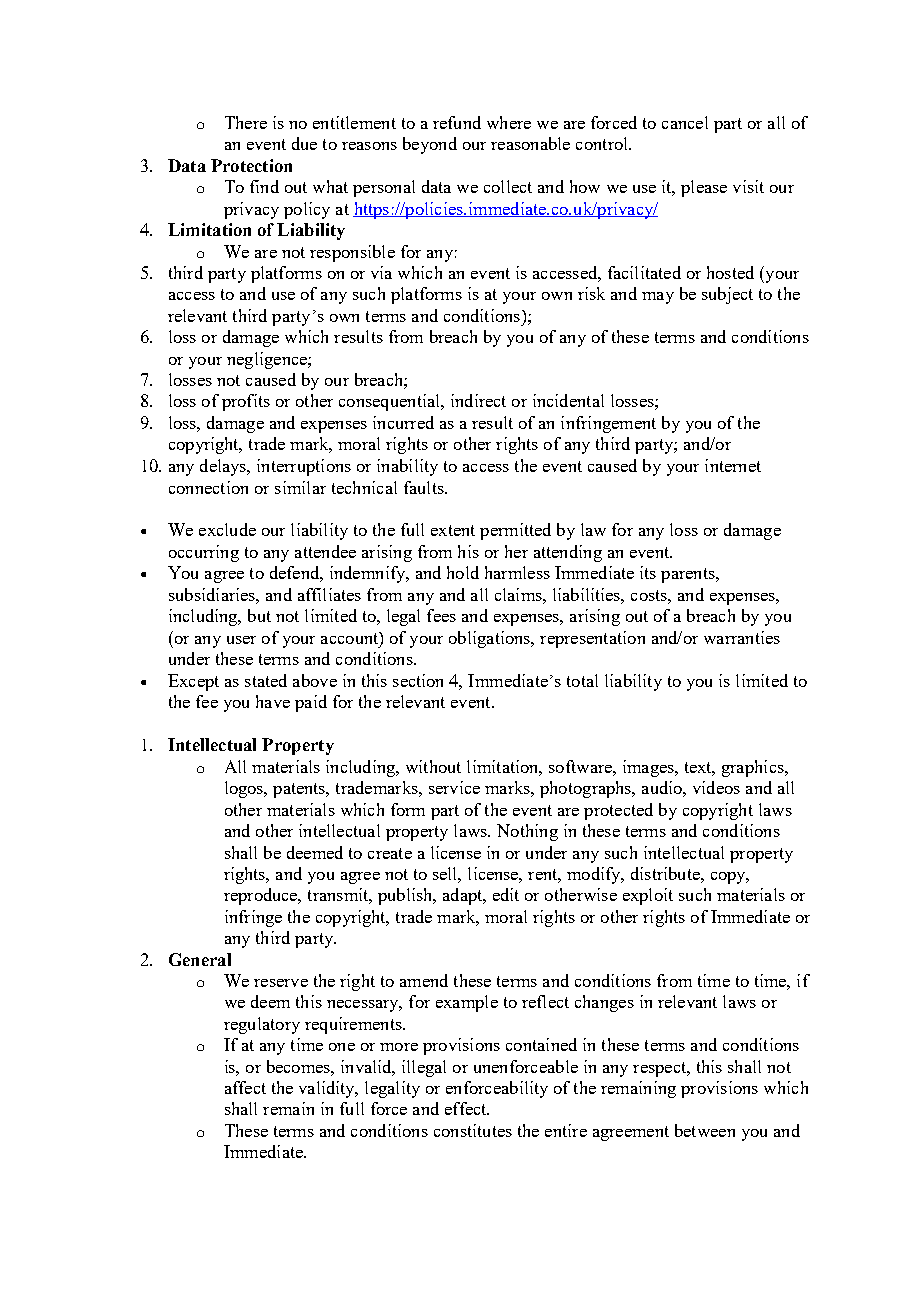 This page has width=924, height=1308. I want to click on exploit, so click(648, 896).
